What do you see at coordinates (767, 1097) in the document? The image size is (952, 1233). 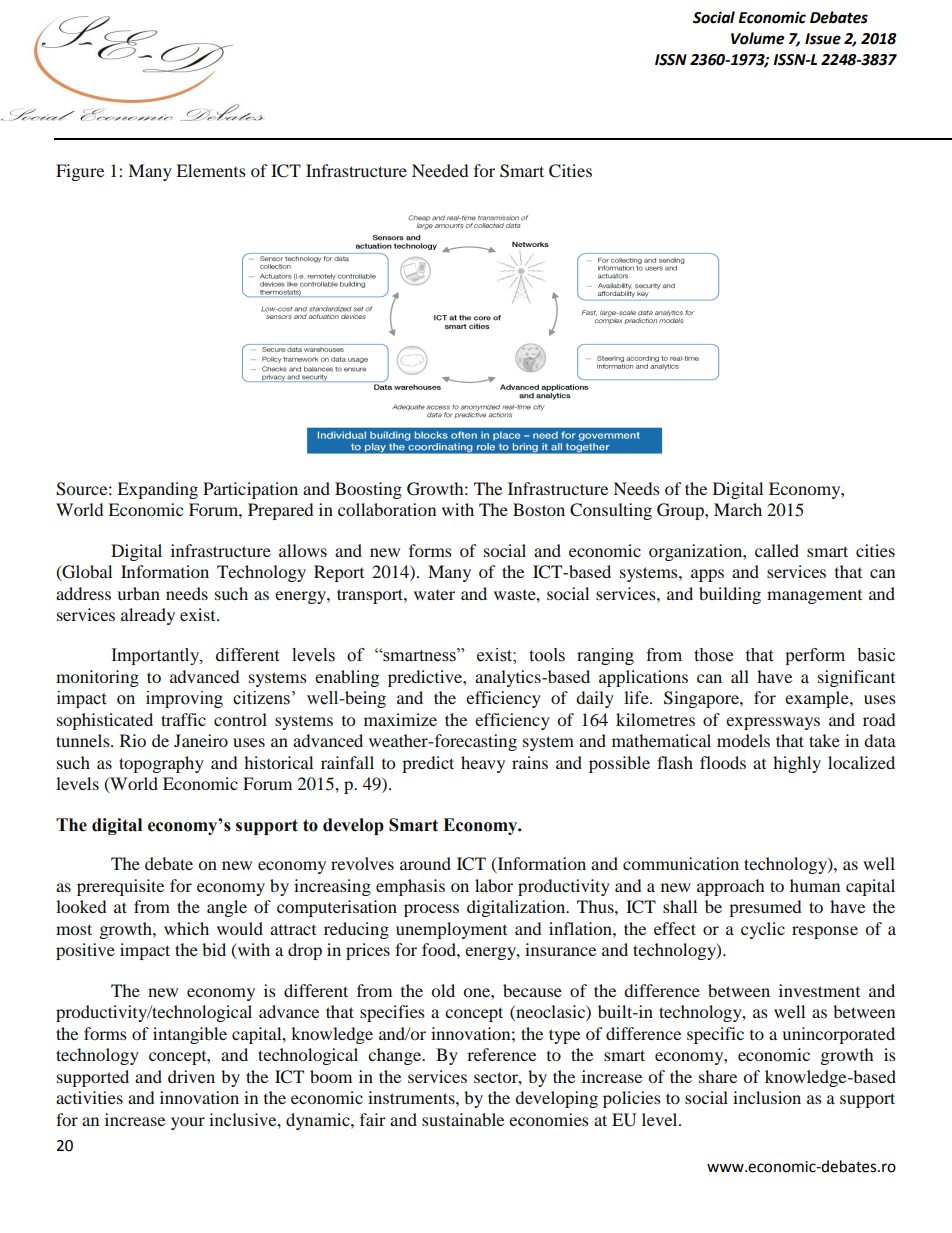 I see `inclusion` at bounding box center [767, 1097].
